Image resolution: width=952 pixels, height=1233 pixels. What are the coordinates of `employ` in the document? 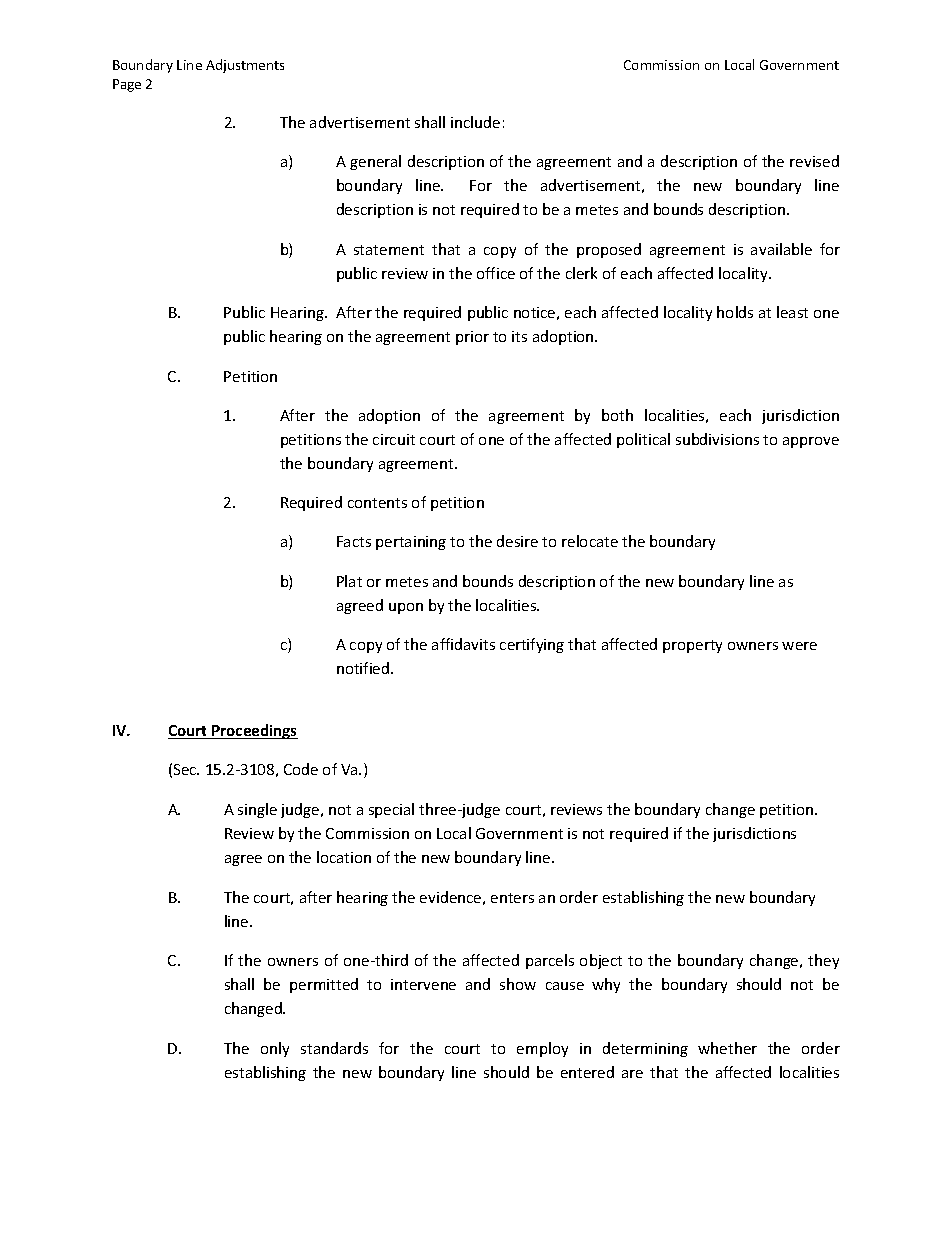 It's located at (542, 1049).
